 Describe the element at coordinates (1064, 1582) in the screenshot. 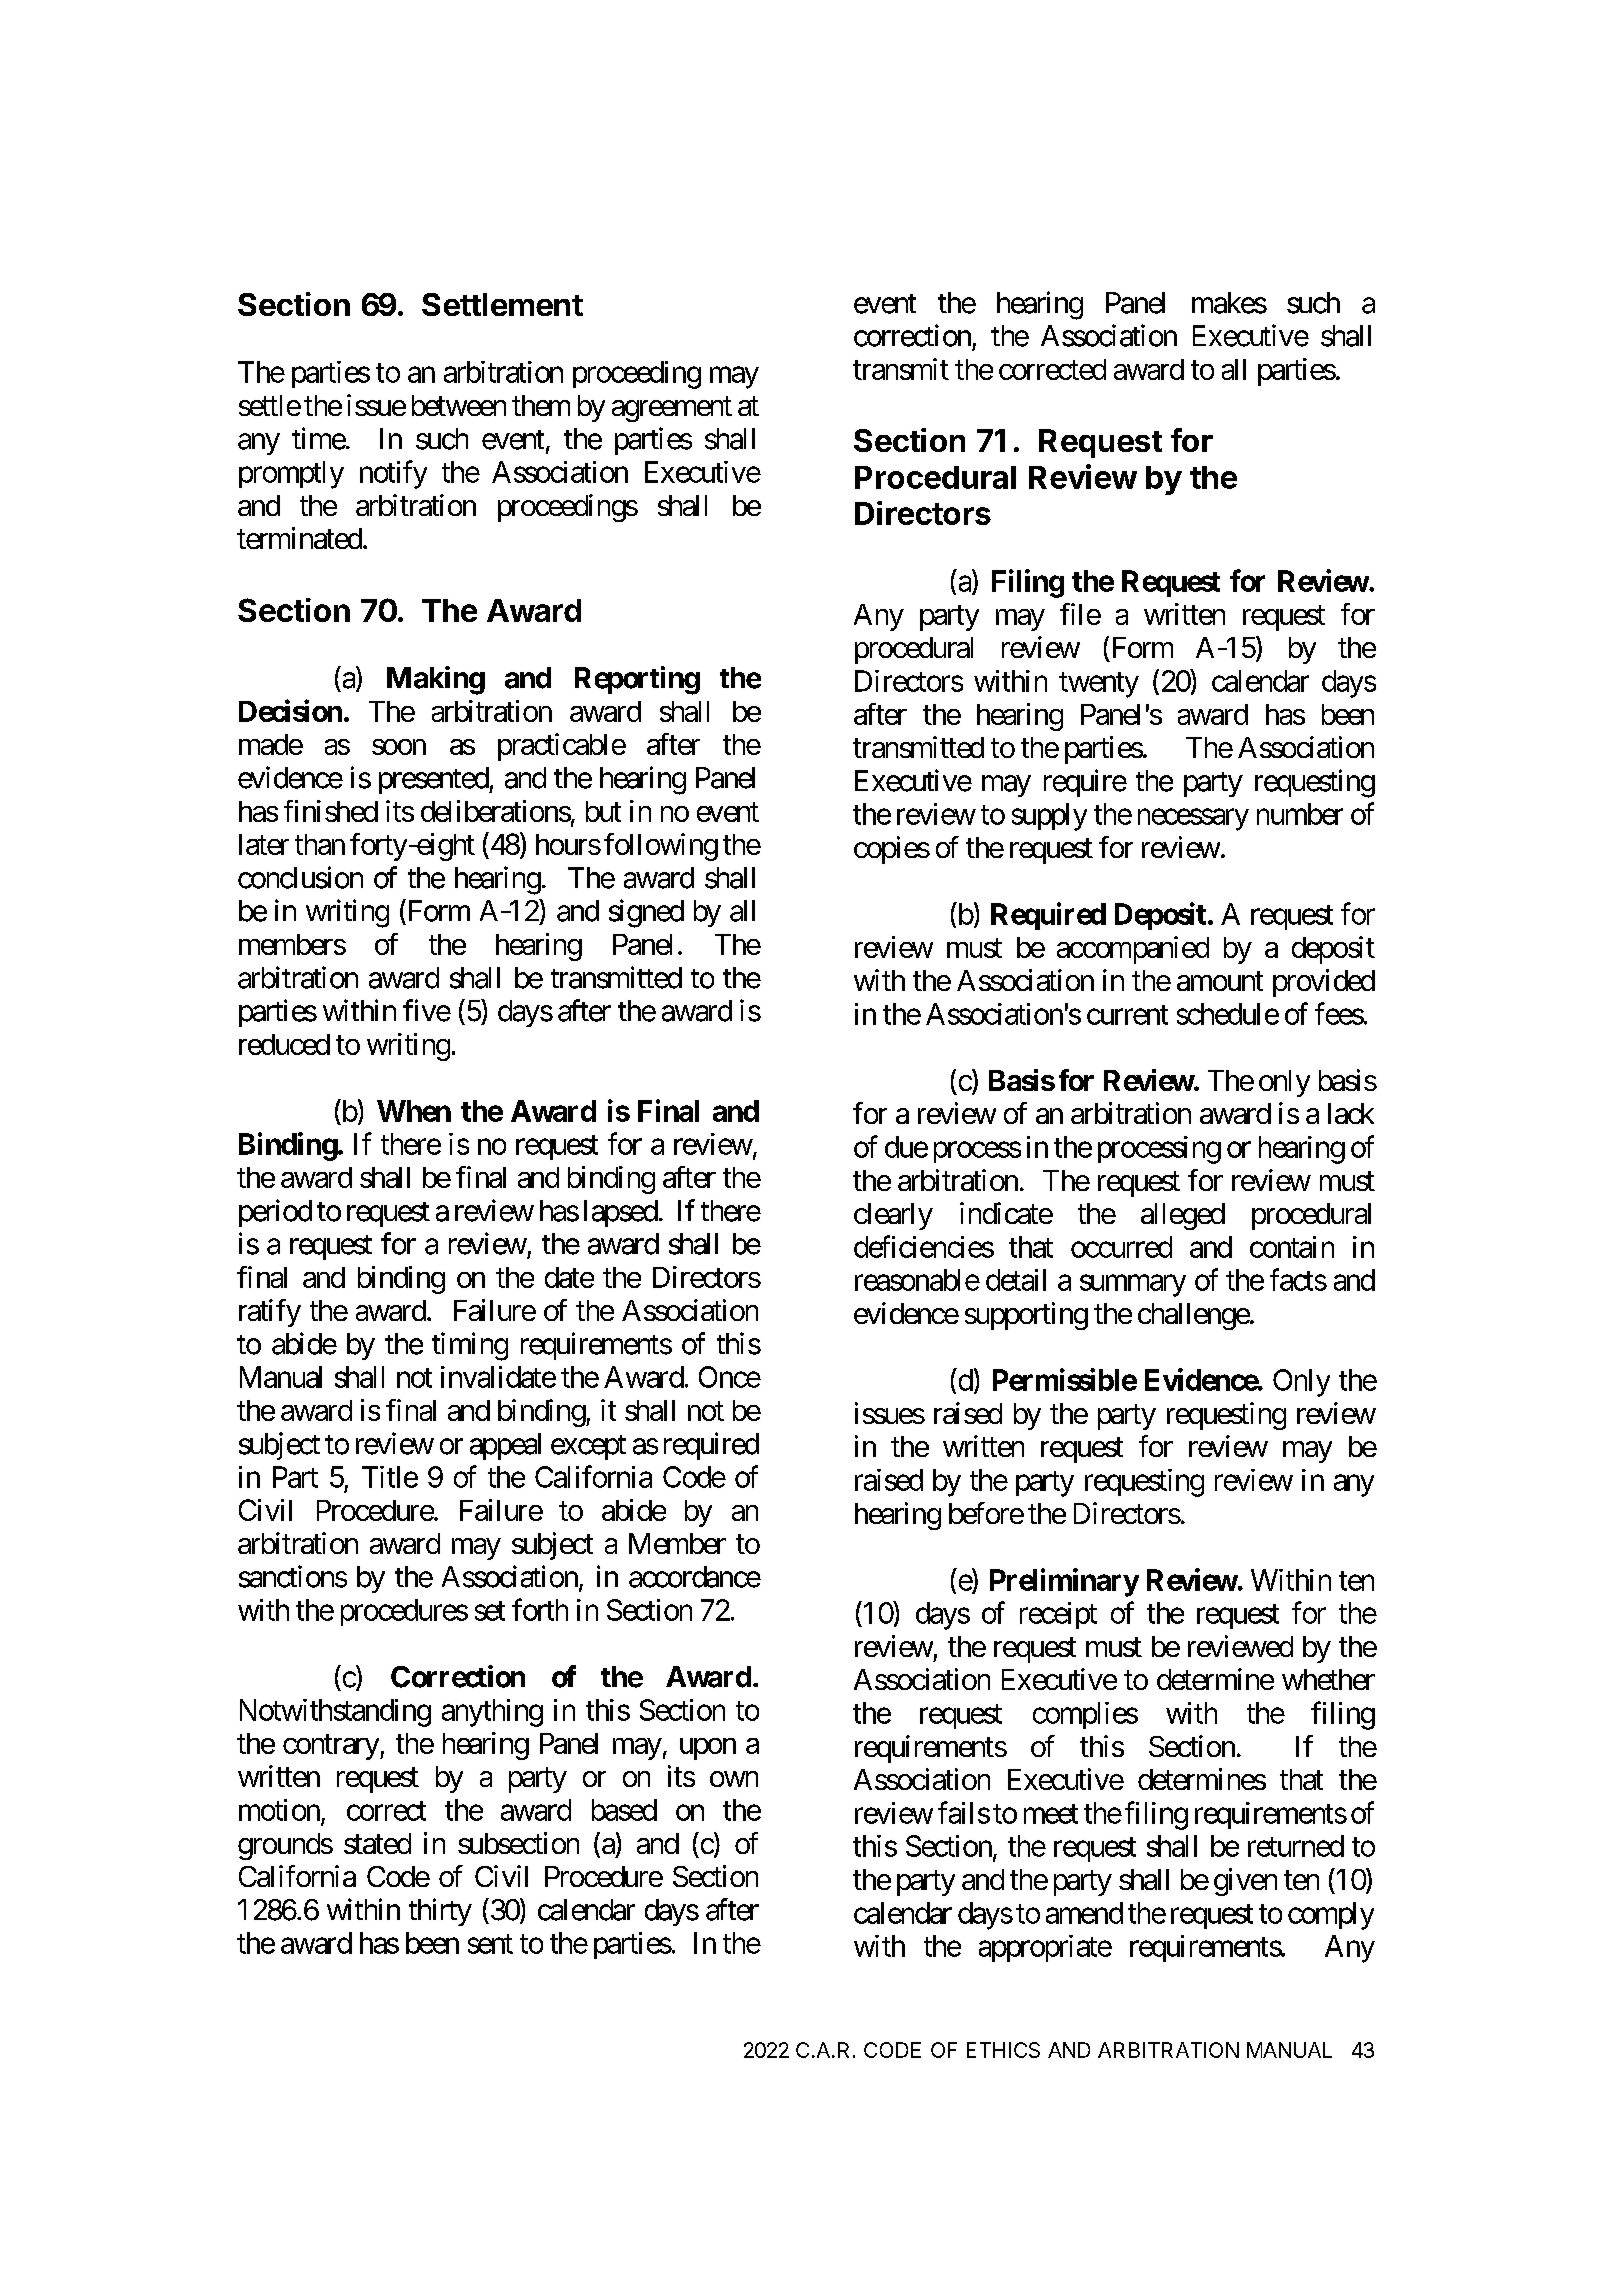

I see `Preliminary` at that location.
